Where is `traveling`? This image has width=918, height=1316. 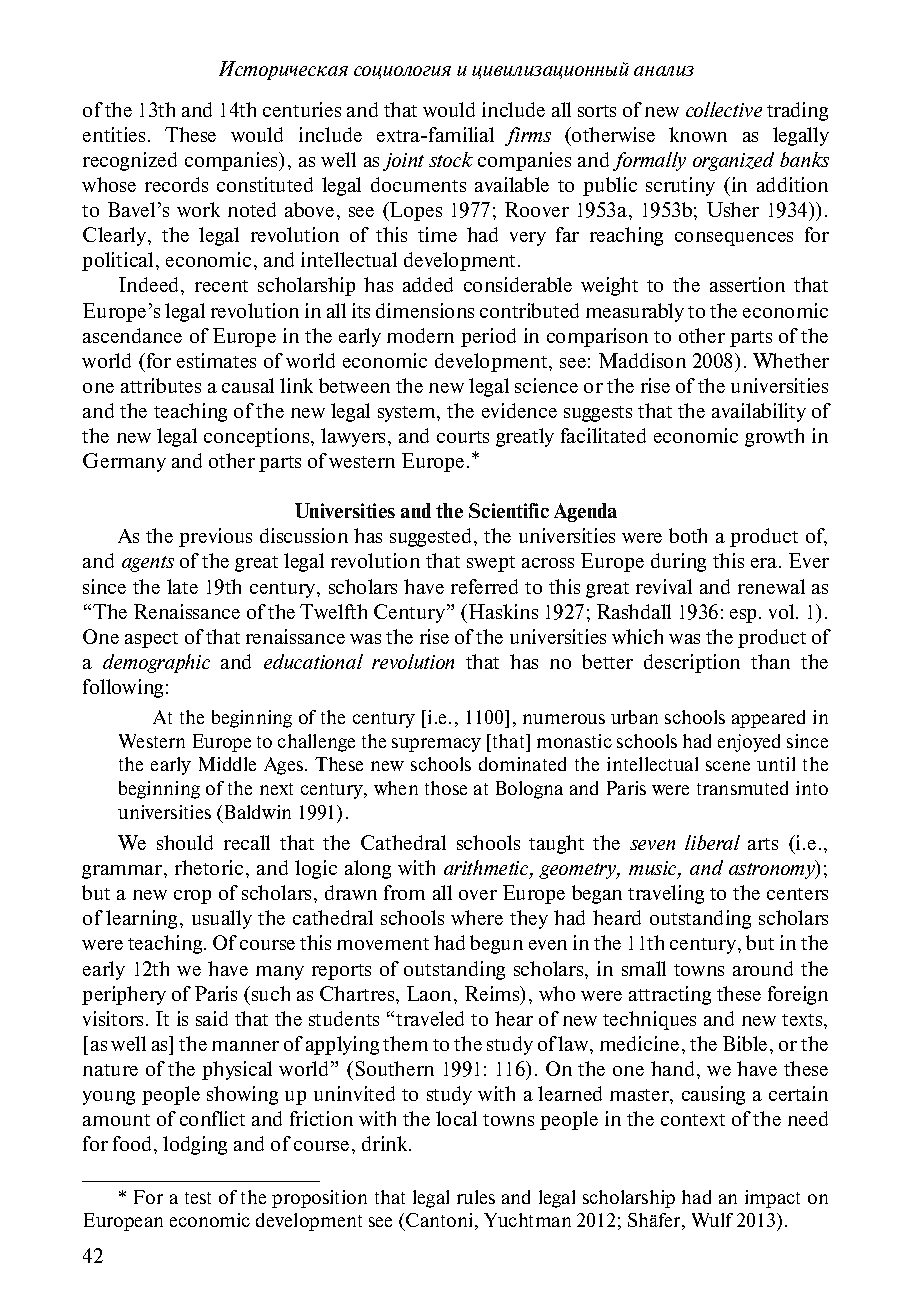 traveling is located at coordinates (666, 894).
